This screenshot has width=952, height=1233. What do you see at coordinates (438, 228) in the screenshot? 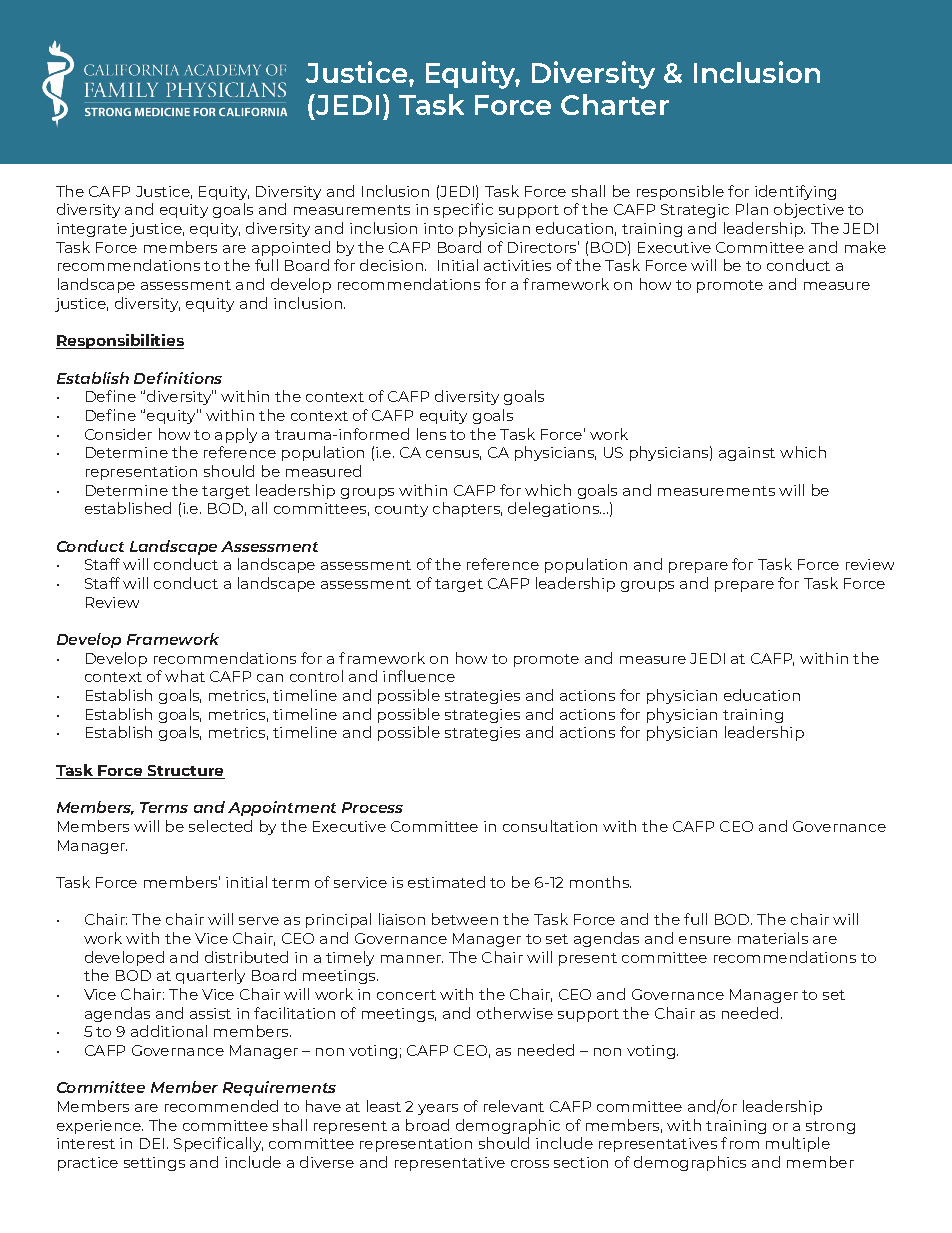
I see `into` at bounding box center [438, 228].
